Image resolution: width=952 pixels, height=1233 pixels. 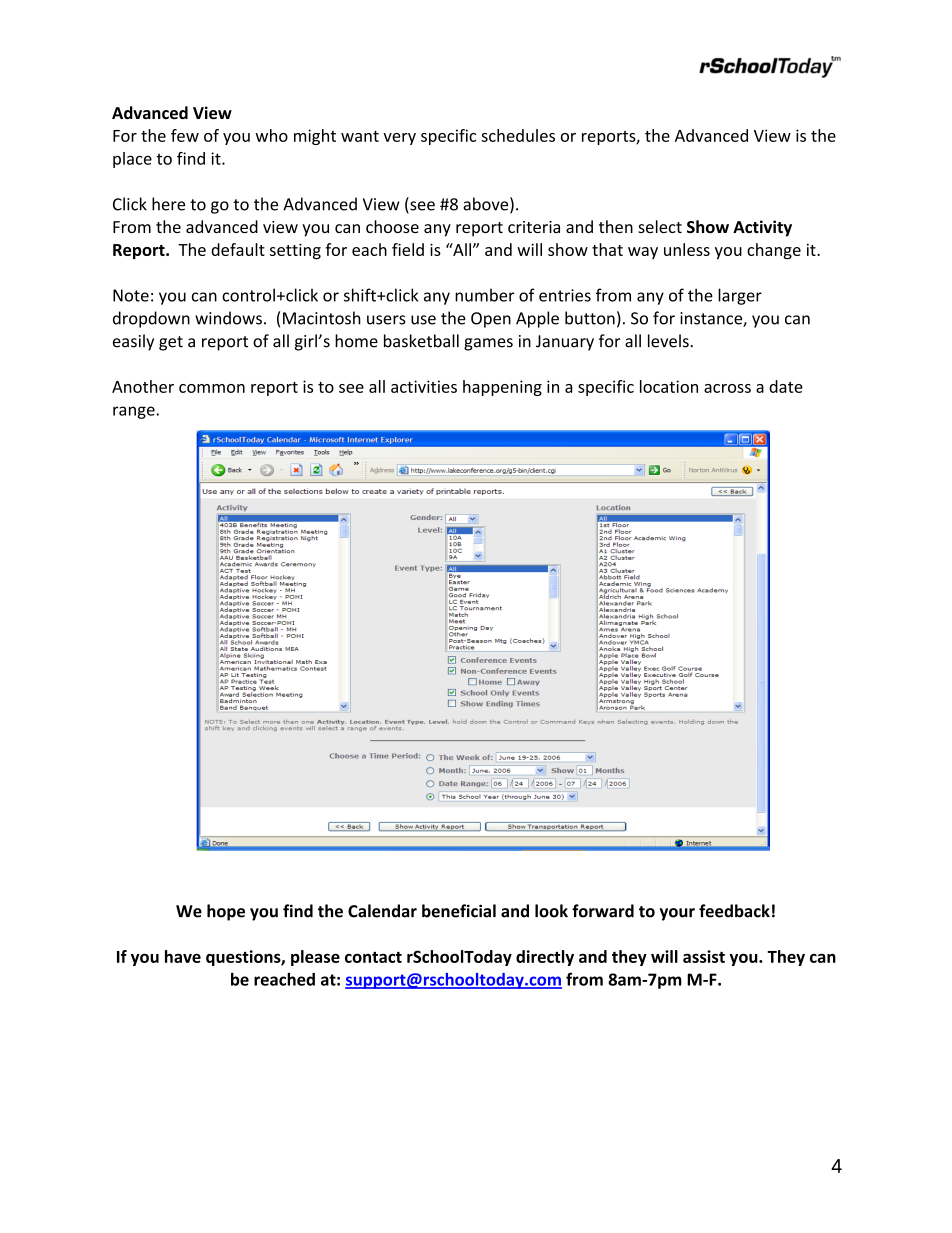 I want to click on very, so click(x=399, y=139).
